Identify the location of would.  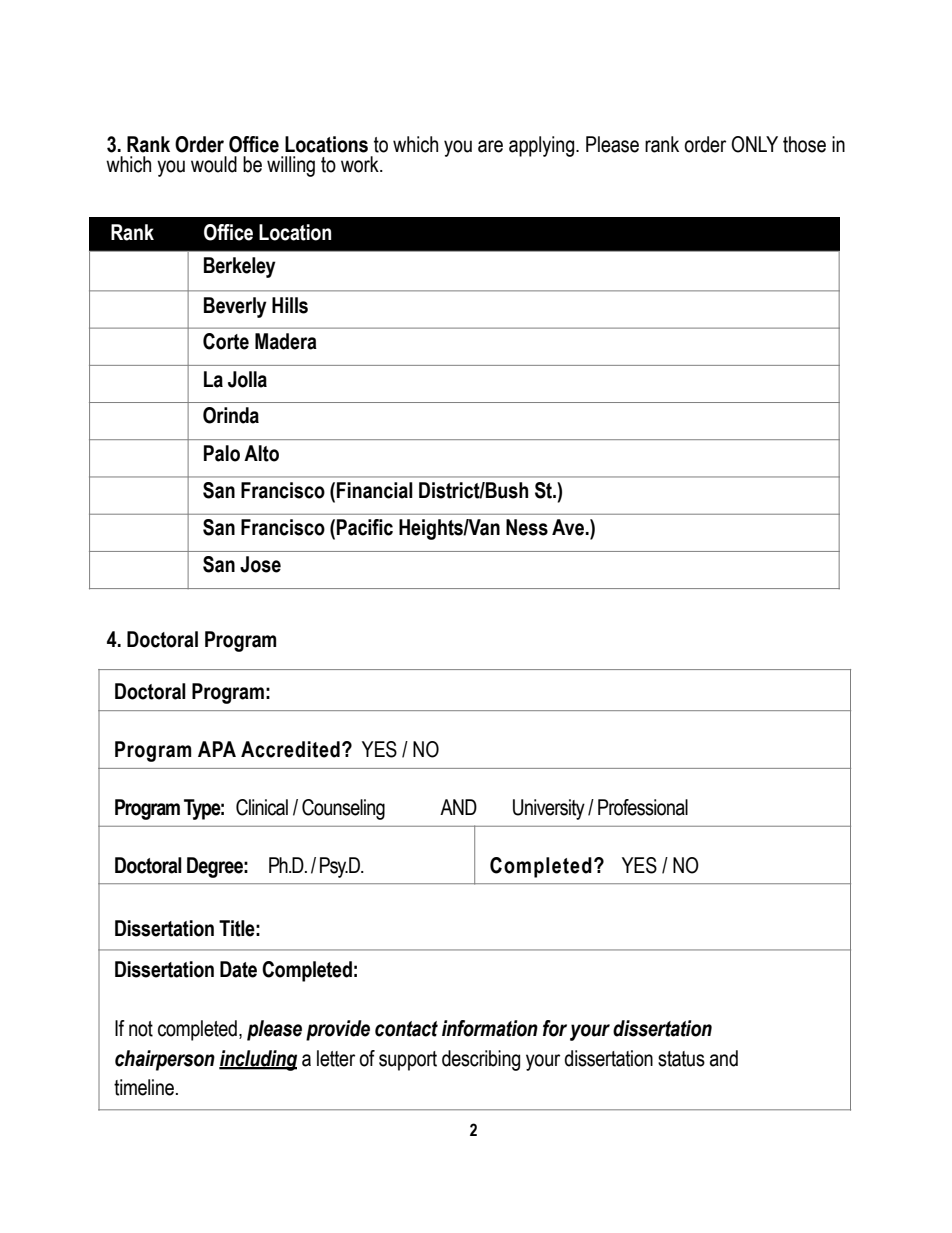
(214, 164).
